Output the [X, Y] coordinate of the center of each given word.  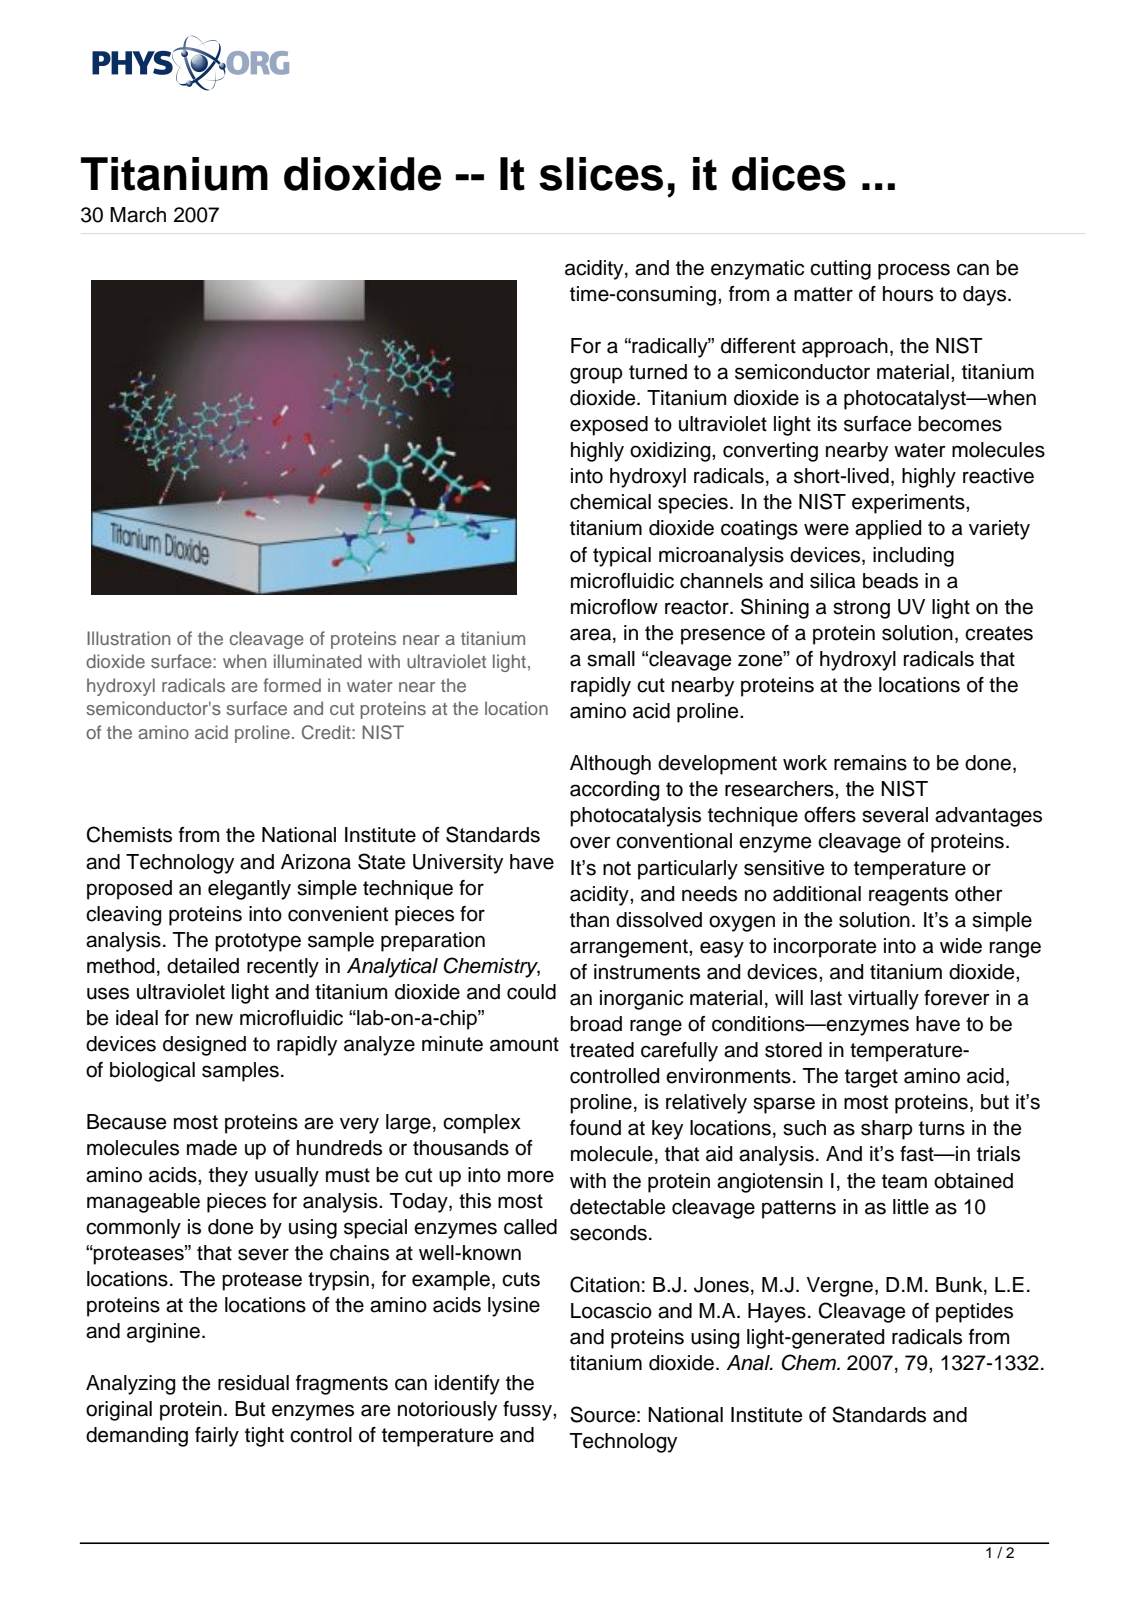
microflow [614, 607]
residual [253, 1383]
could [531, 992]
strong [861, 609]
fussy [528, 1411]
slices [601, 174]
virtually [883, 1000]
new [214, 1019]
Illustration [128, 638]
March [138, 215]
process [914, 271]
